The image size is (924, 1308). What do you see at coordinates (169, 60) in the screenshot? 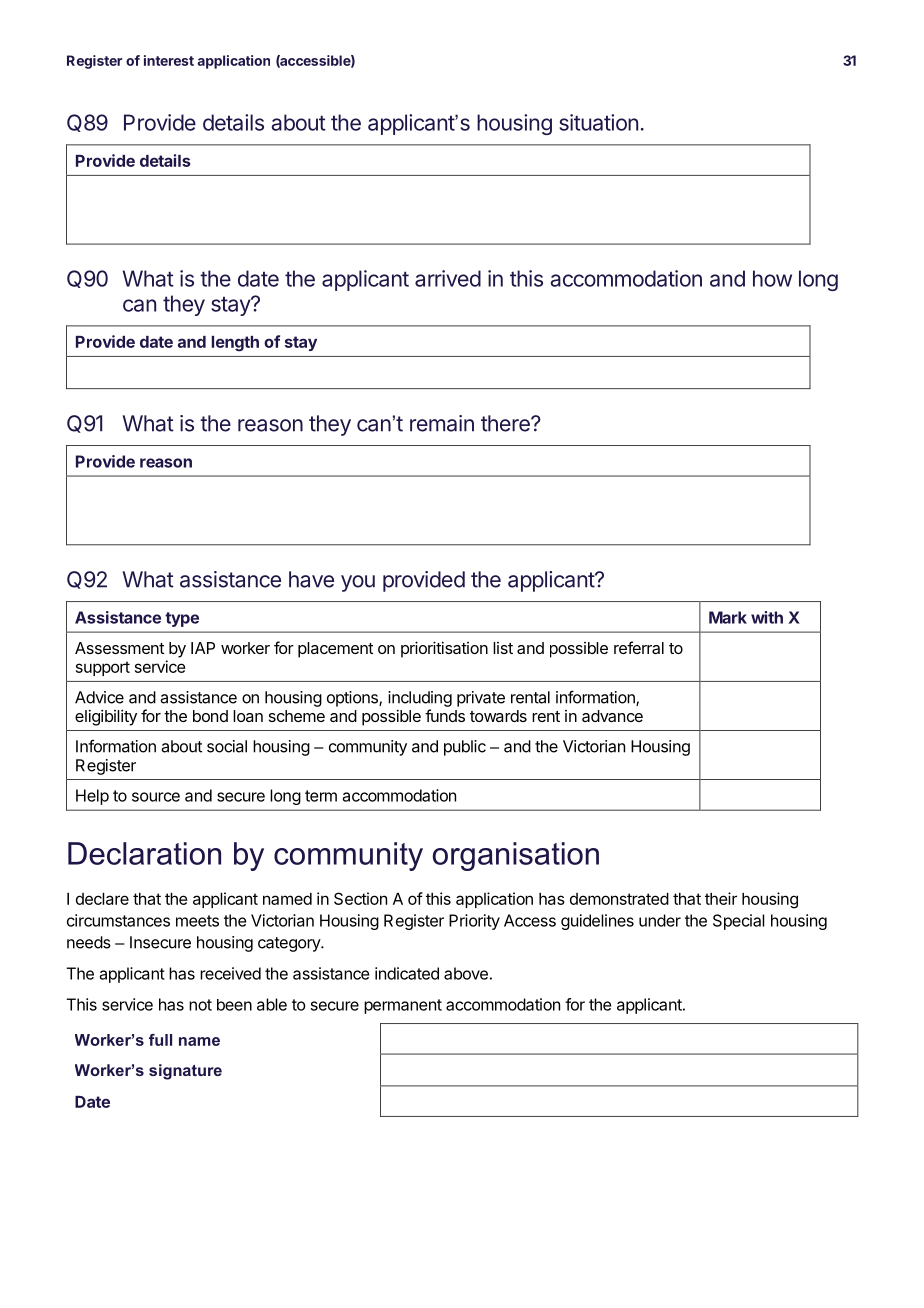
I see `interest` at bounding box center [169, 60].
